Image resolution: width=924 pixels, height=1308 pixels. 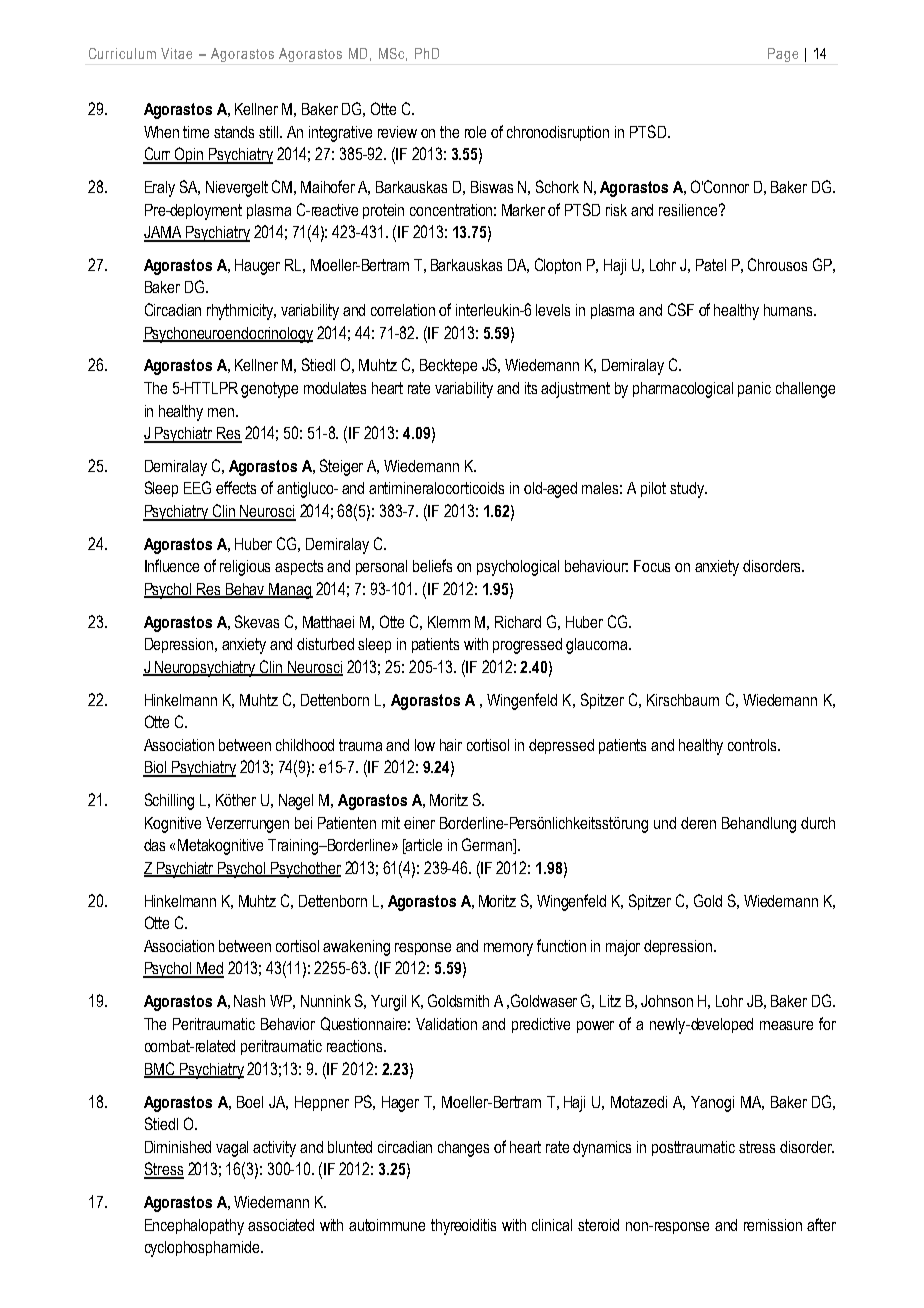 I want to click on Encephalopathy, so click(x=194, y=1227).
